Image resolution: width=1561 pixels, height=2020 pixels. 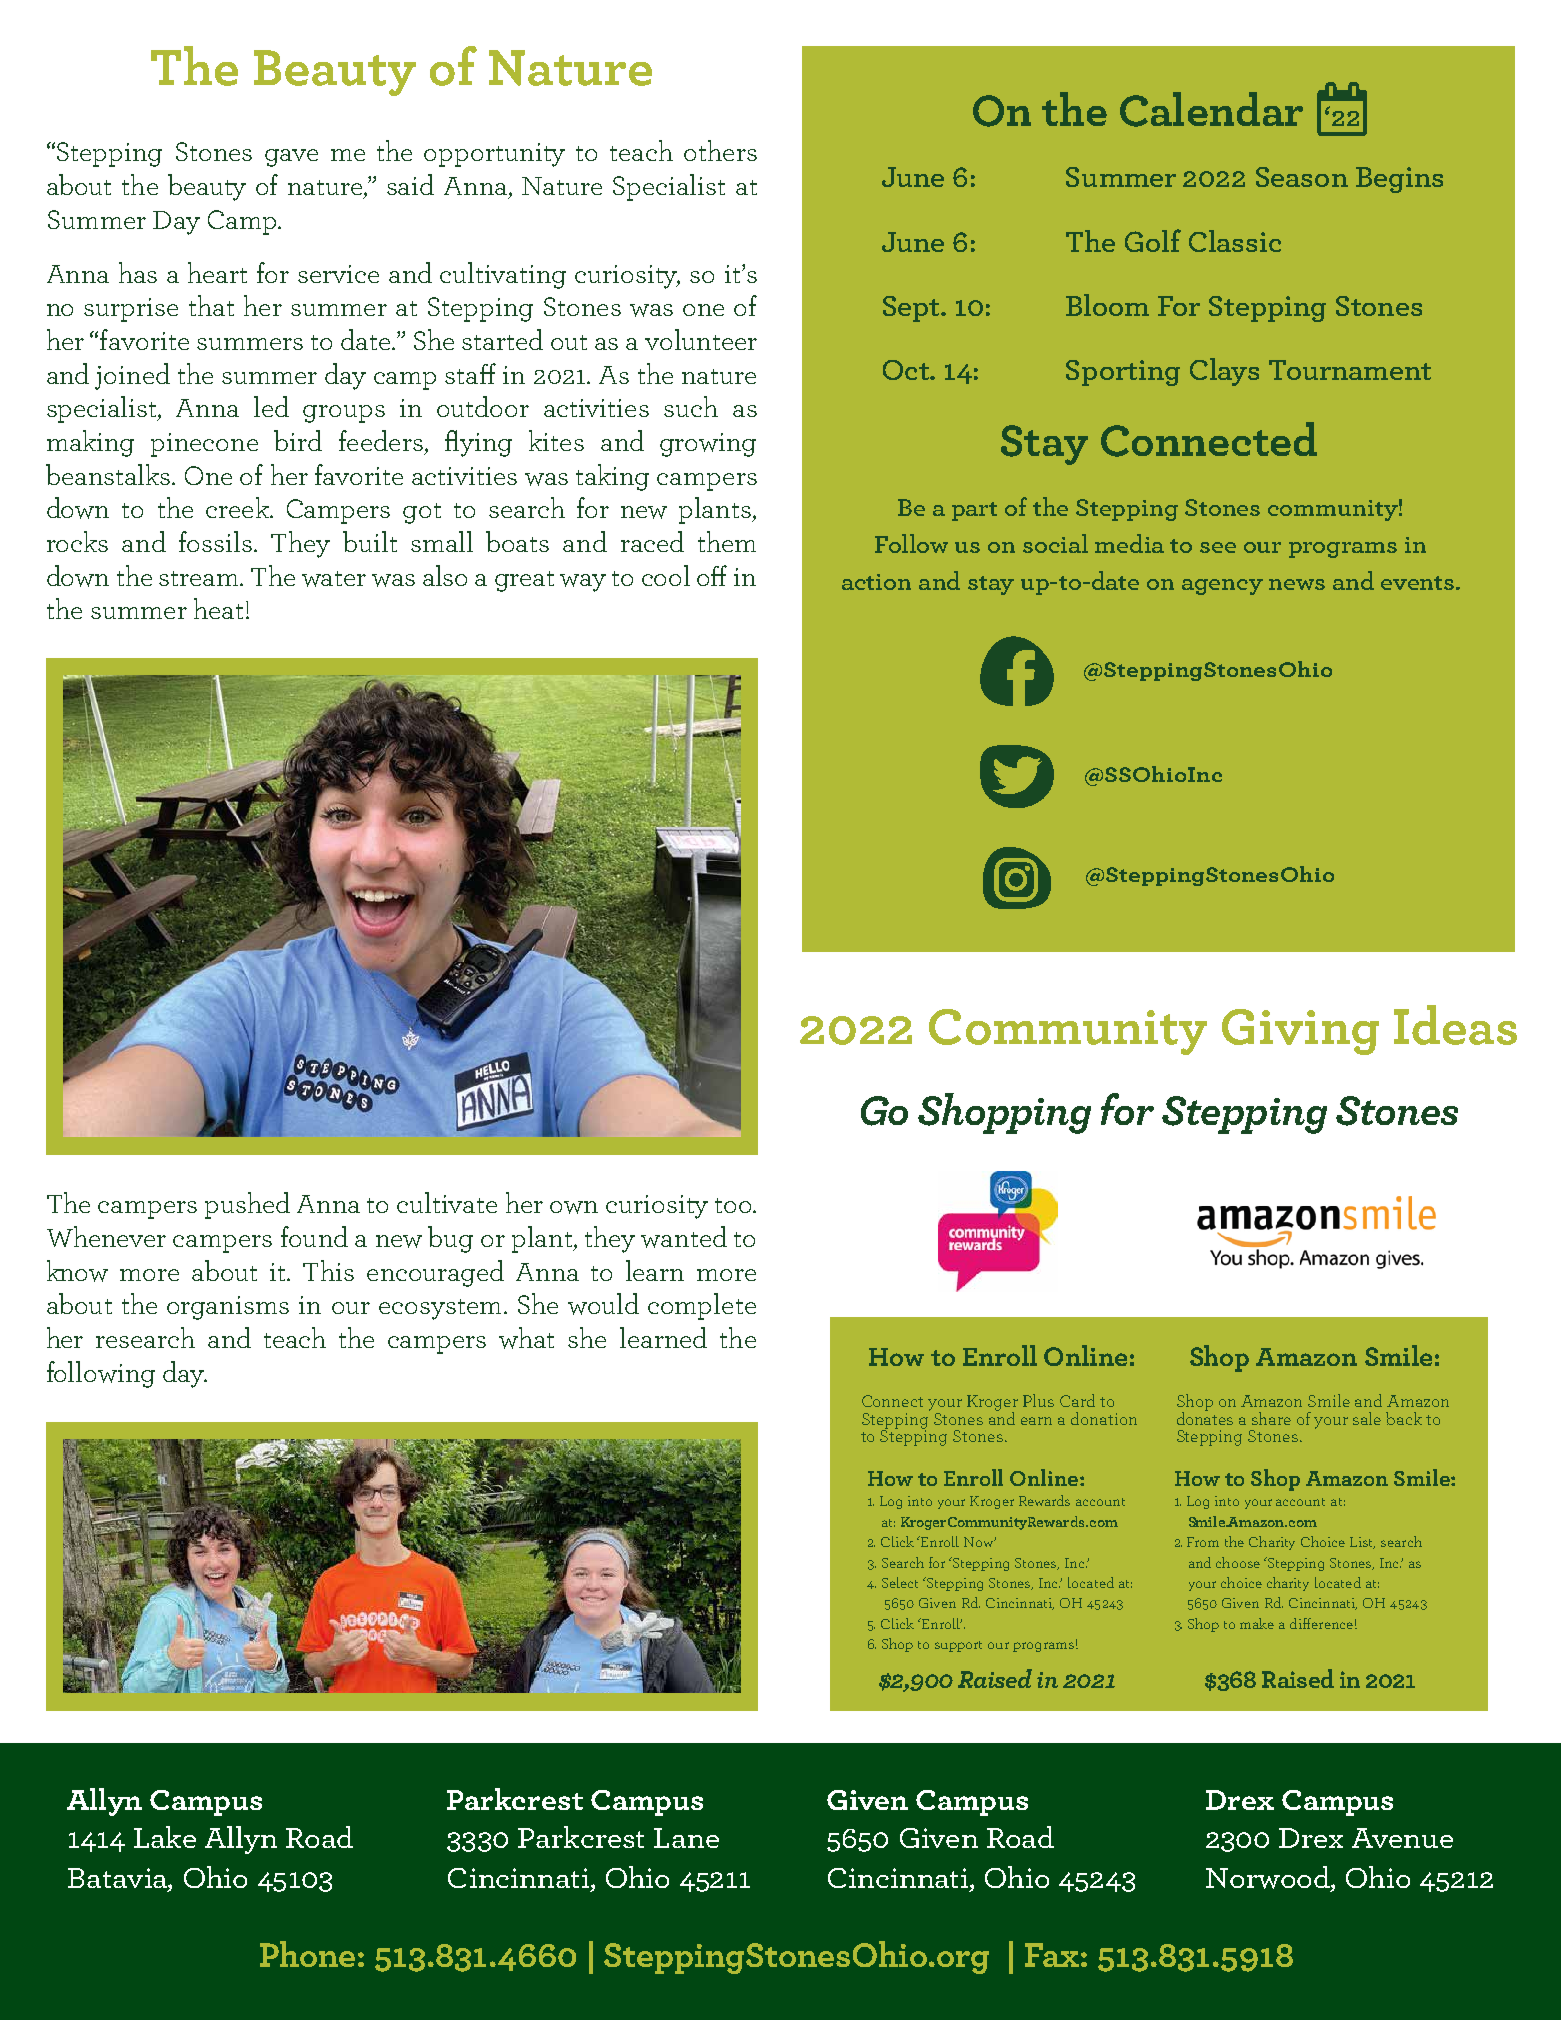 What do you see at coordinates (1297, 584) in the document?
I see `news` at bounding box center [1297, 584].
